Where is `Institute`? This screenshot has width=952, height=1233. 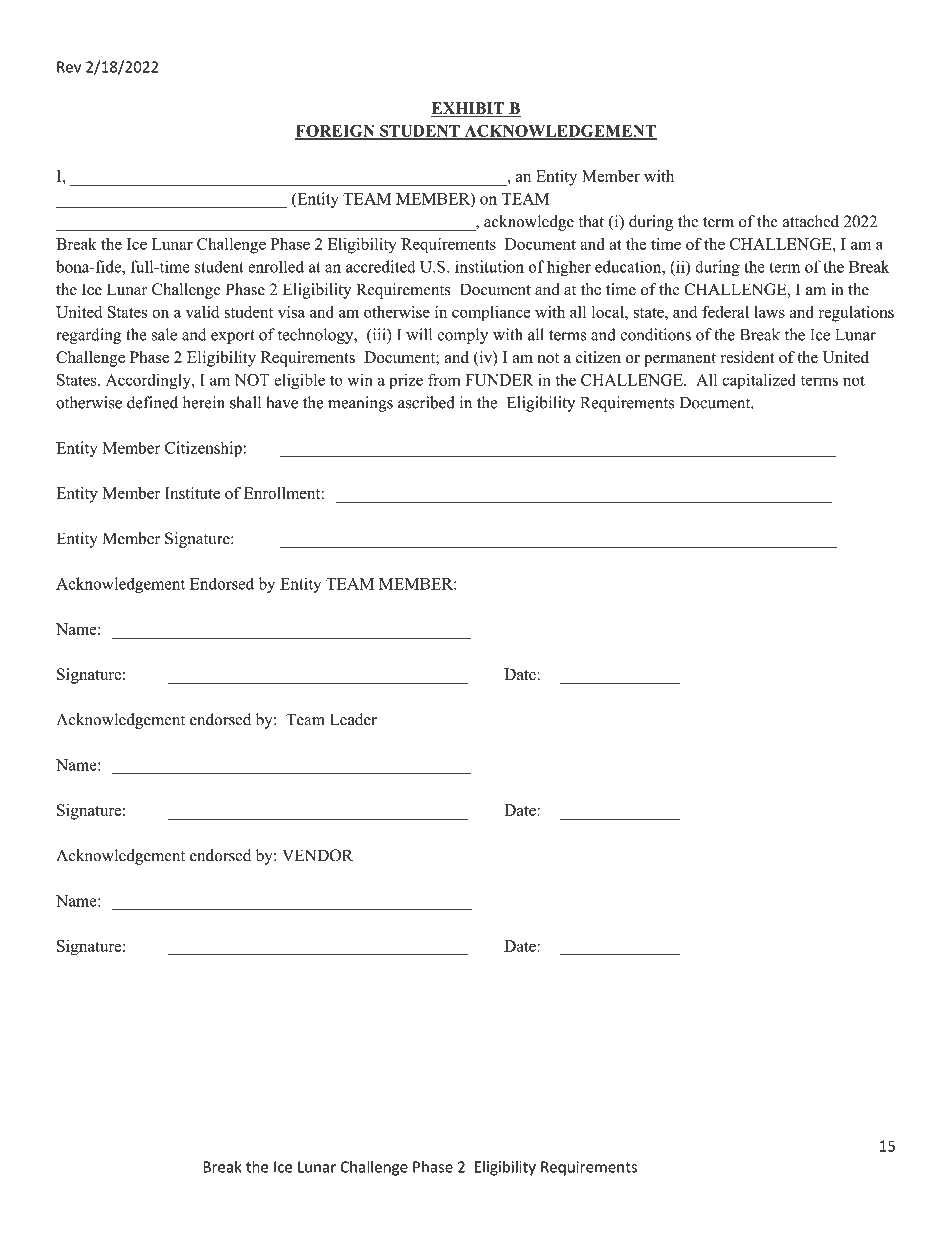 Institute is located at coordinates (192, 493).
